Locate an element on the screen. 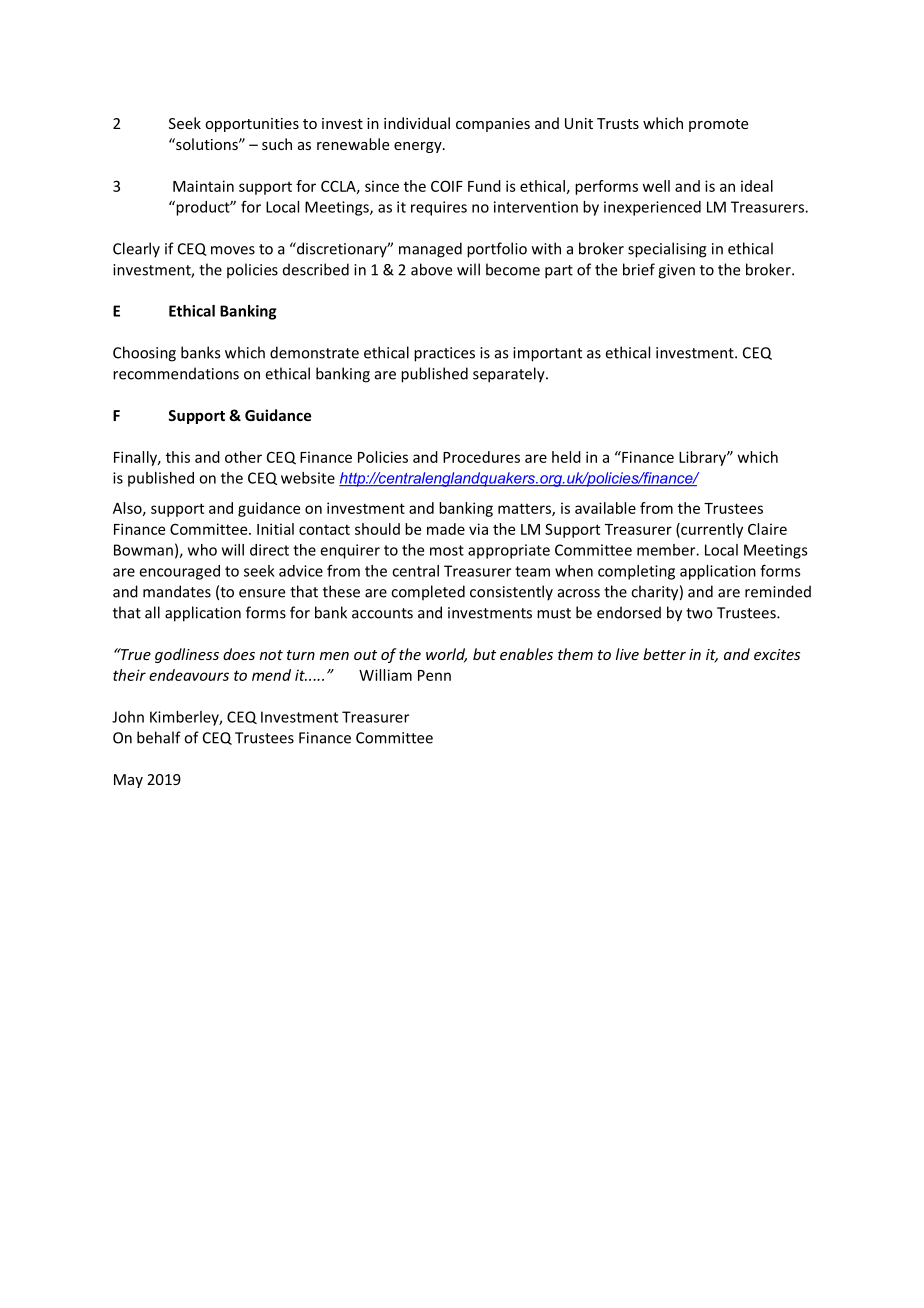  above is located at coordinates (431, 269).
